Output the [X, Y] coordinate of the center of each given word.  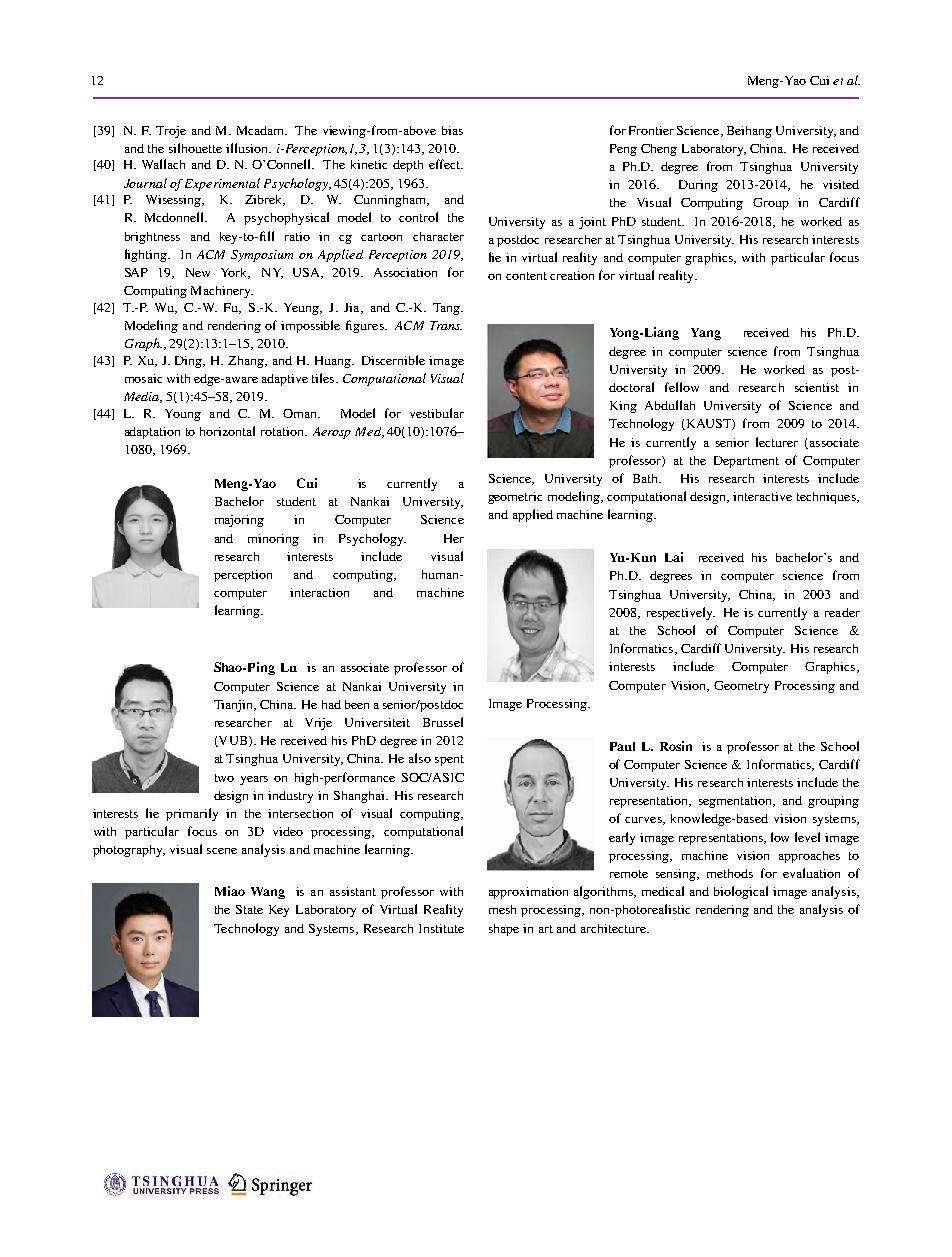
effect [446, 164]
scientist [817, 387]
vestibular [437, 413]
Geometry [741, 687]
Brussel [443, 722]
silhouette [195, 148]
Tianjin [235, 706]
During [698, 186]
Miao [230, 891]
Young [183, 415]
